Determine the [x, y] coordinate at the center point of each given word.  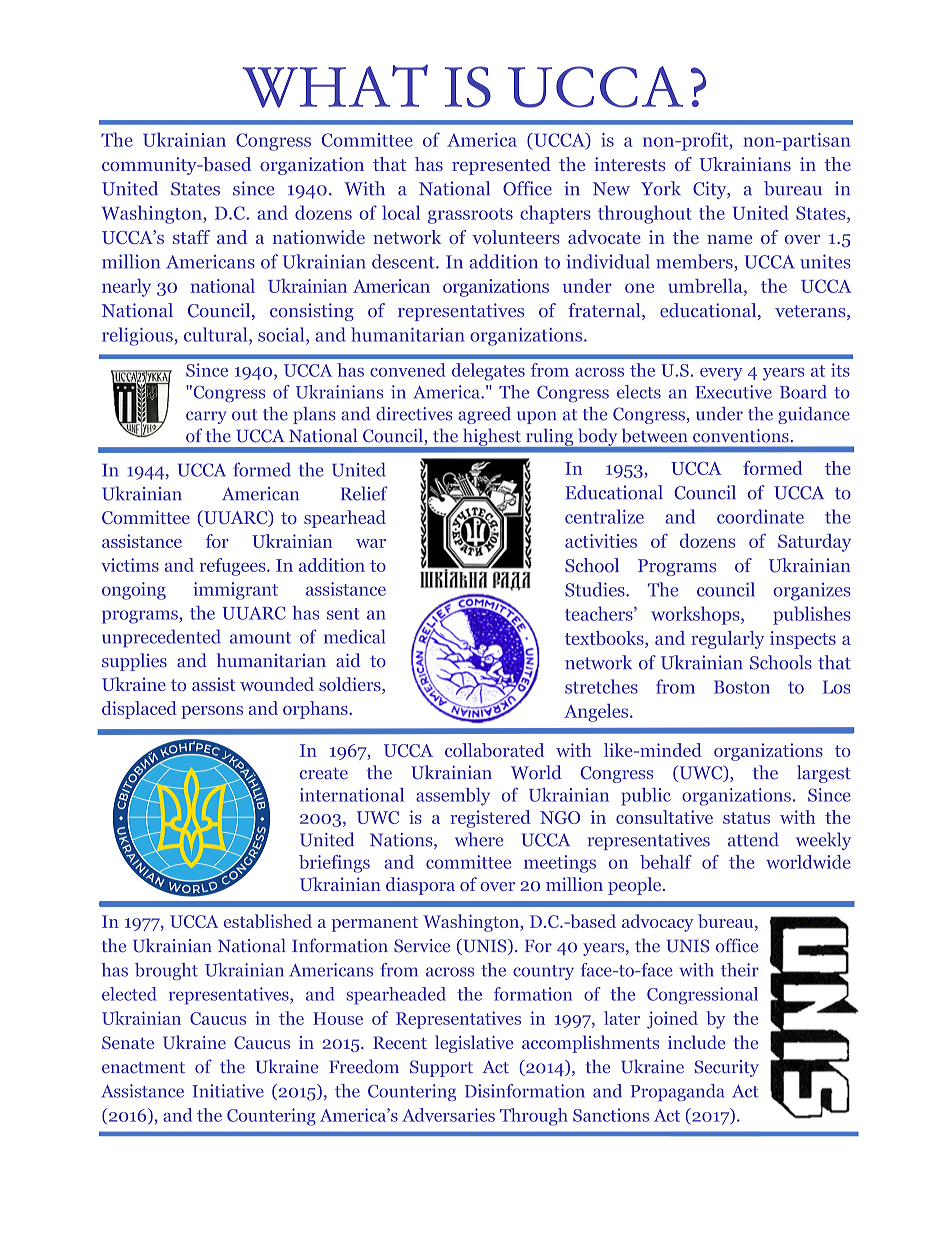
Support [441, 1068]
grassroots [470, 216]
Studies [596, 589]
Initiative [228, 1091]
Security [727, 1068]
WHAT [335, 86]
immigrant [235, 591]
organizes [812, 592]
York [661, 188]
